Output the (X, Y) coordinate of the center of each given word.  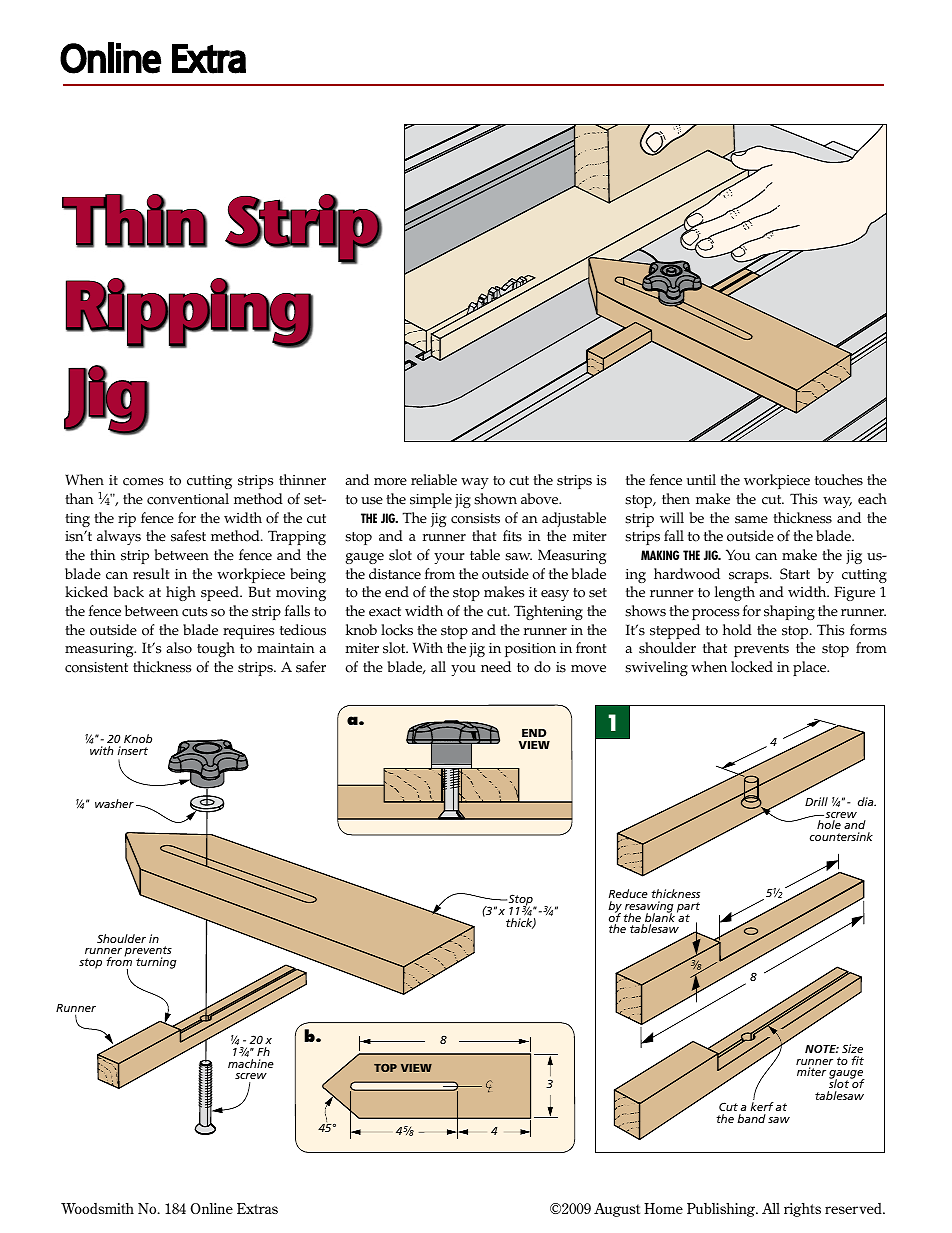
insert (133, 750)
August (617, 1210)
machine (251, 1063)
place (811, 668)
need (496, 667)
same (751, 520)
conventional (188, 499)
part (688, 908)
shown (495, 499)
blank (659, 918)
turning (156, 963)
